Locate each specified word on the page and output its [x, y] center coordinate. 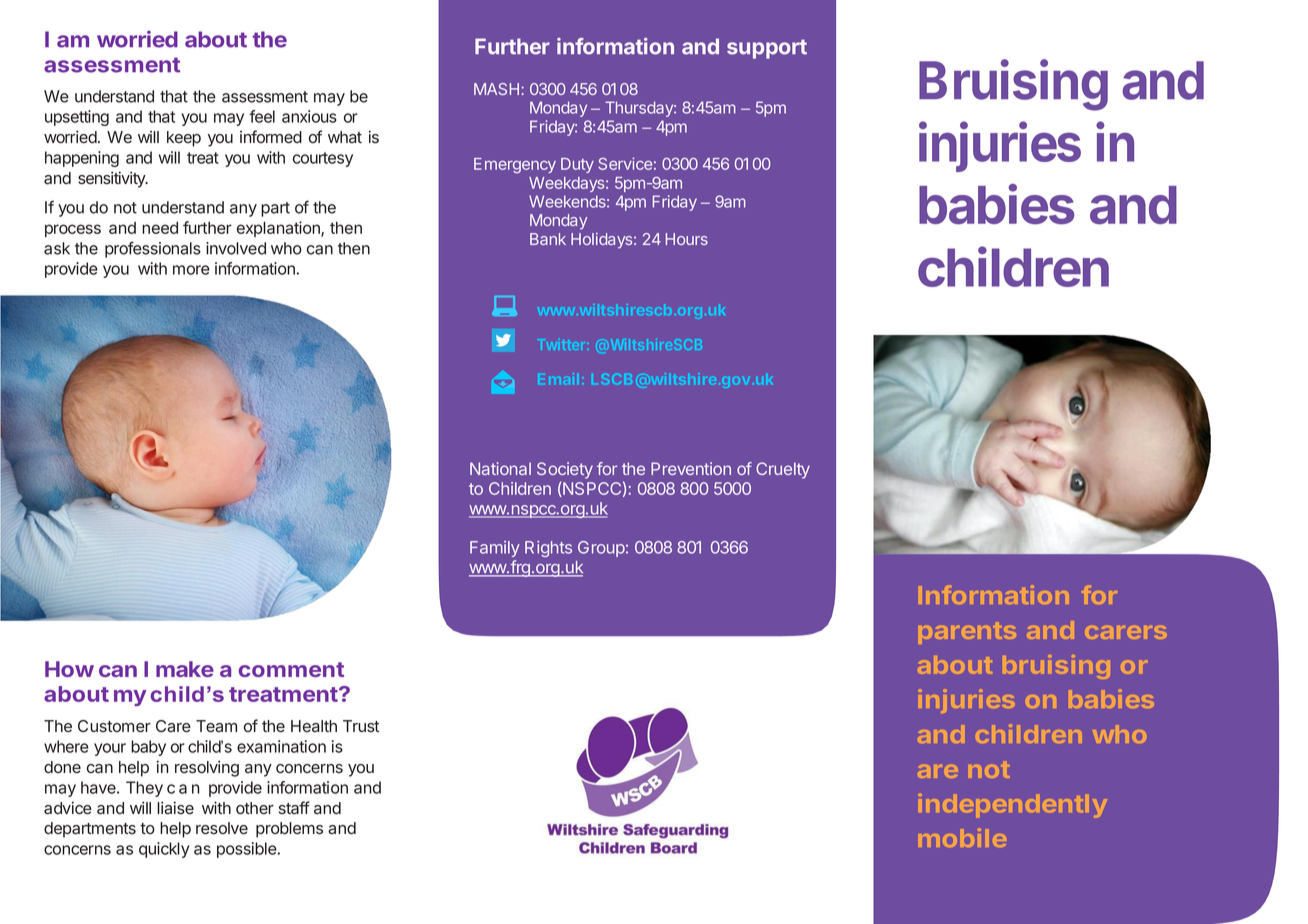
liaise [175, 808]
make [185, 669]
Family [495, 549]
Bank [548, 239]
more [191, 270]
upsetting [77, 118]
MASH [496, 89]
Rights [548, 549]
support [767, 49]
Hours [687, 239]
